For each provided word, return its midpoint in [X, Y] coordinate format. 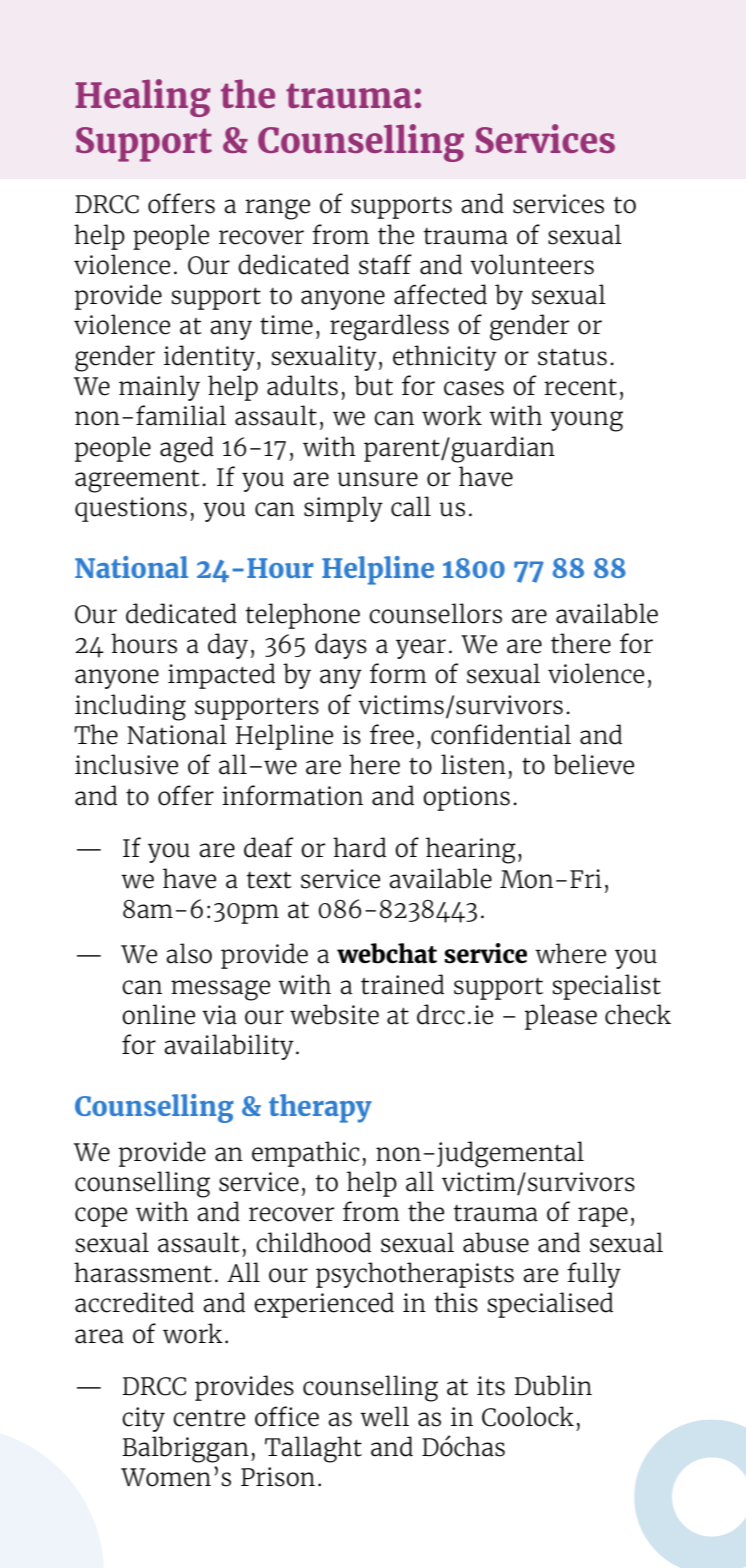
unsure [378, 479]
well [384, 1416]
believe [593, 764]
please [561, 1017]
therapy [320, 1108]
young [586, 421]
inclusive [126, 764]
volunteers [532, 264]
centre [209, 1418]
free [392, 734]
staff [385, 264]
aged [187, 449]
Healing [143, 98]
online [158, 1014]
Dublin [553, 1385]
